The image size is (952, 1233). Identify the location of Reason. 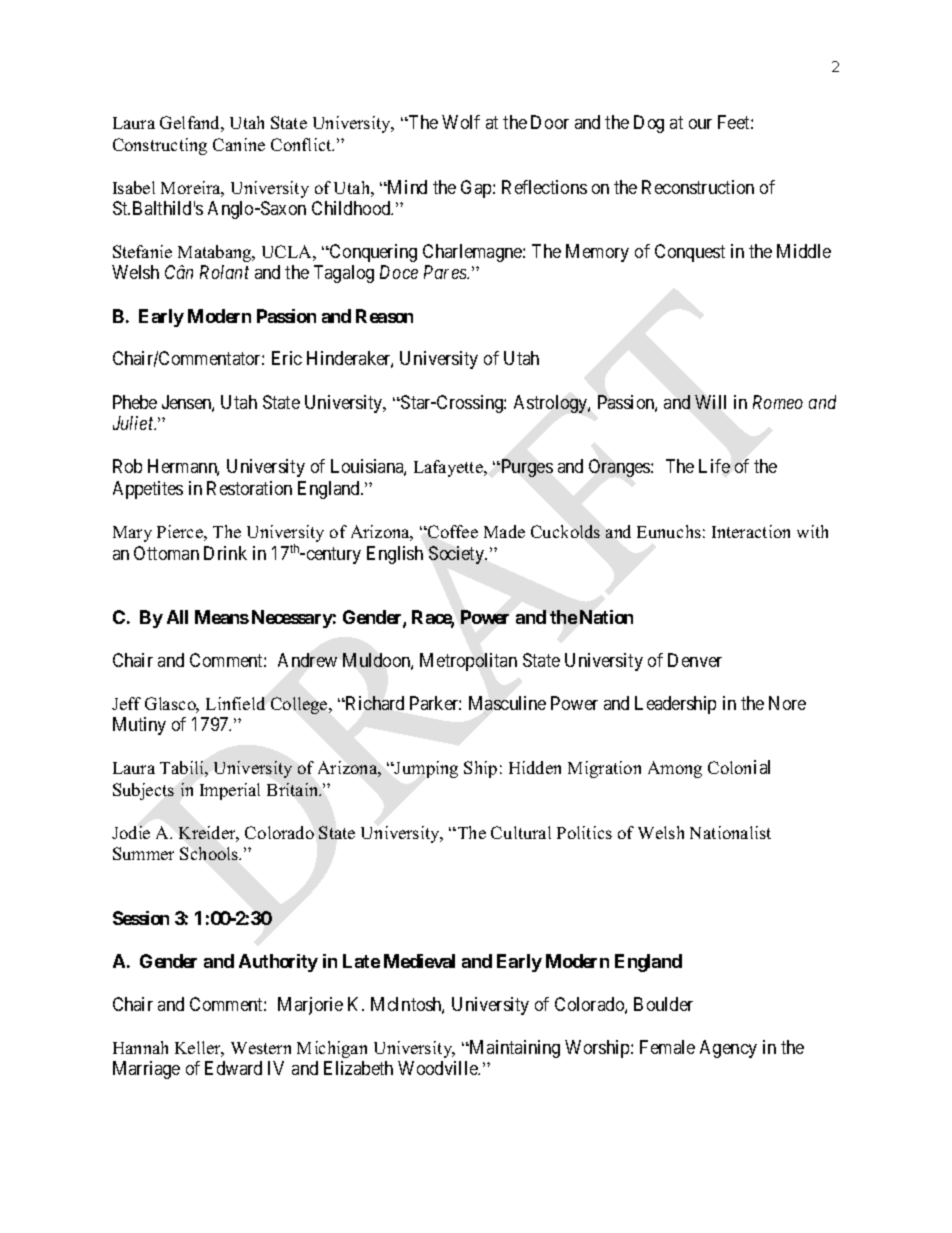
(384, 316).
